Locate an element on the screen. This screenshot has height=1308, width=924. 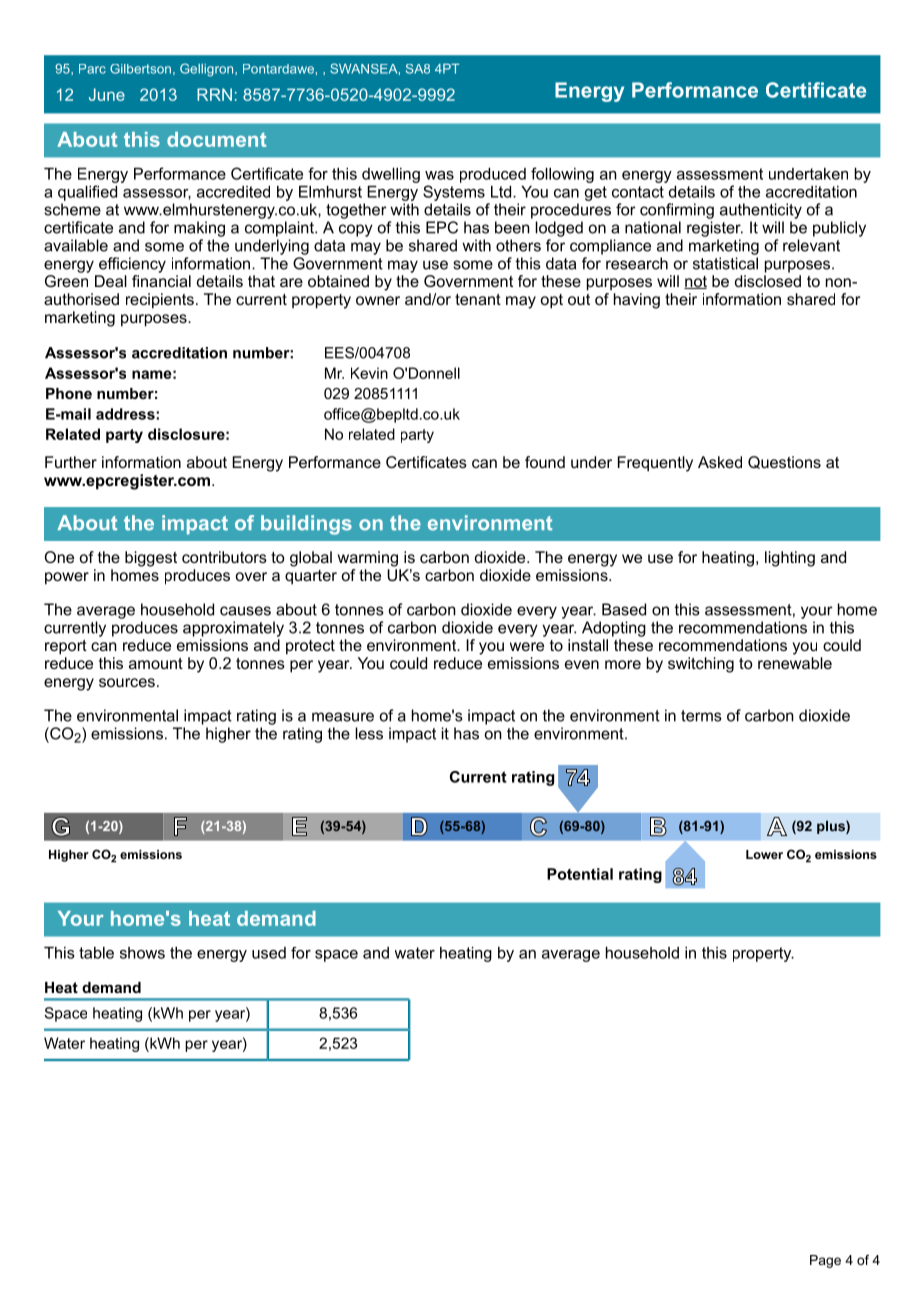
was is located at coordinates (439, 175).
